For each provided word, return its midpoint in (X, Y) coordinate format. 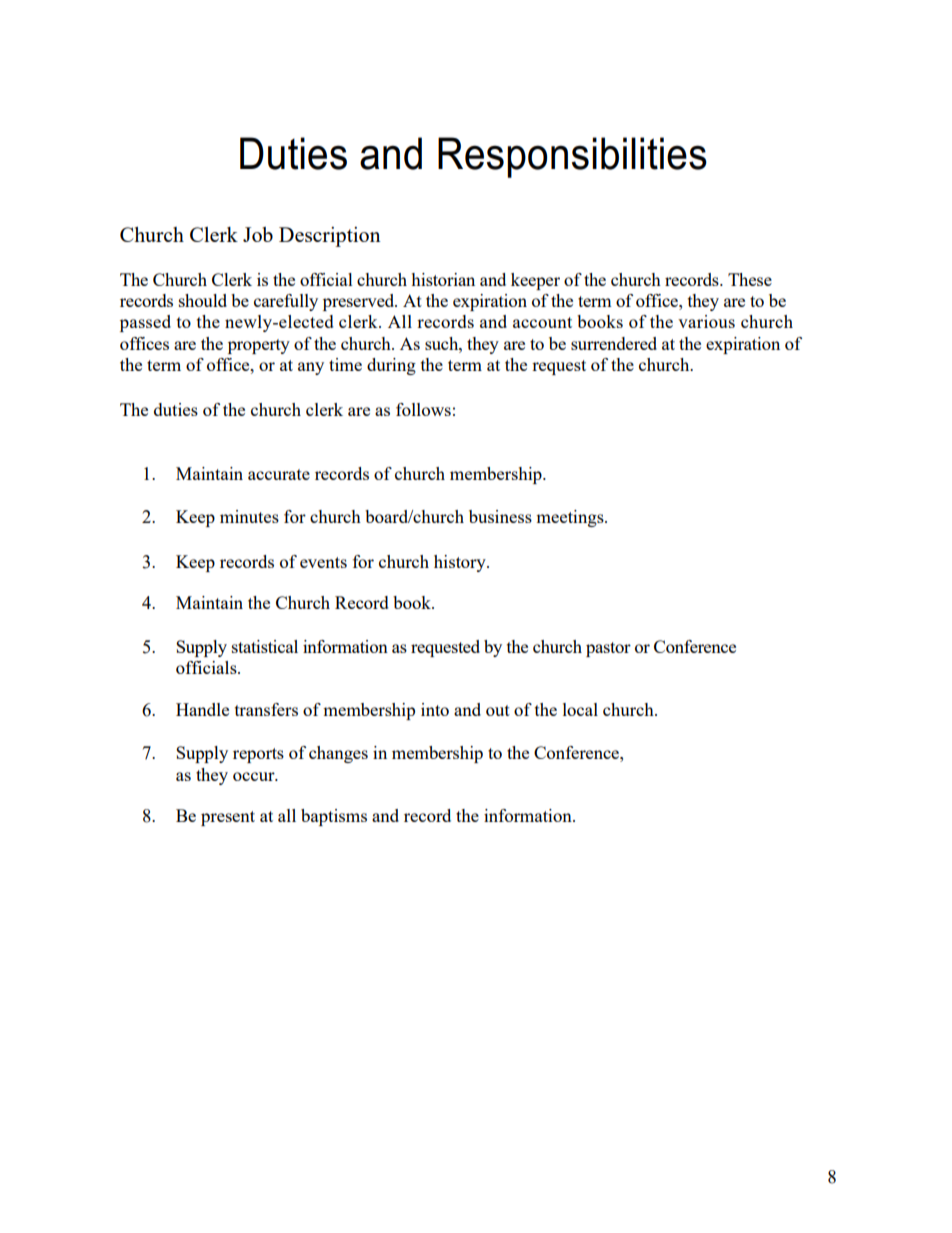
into (435, 709)
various (706, 321)
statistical (265, 646)
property (259, 346)
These (750, 279)
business (500, 516)
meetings (571, 518)
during (391, 366)
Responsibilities (572, 157)
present (228, 818)
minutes (249, 516)
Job (258, 234)
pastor (608, 649)
